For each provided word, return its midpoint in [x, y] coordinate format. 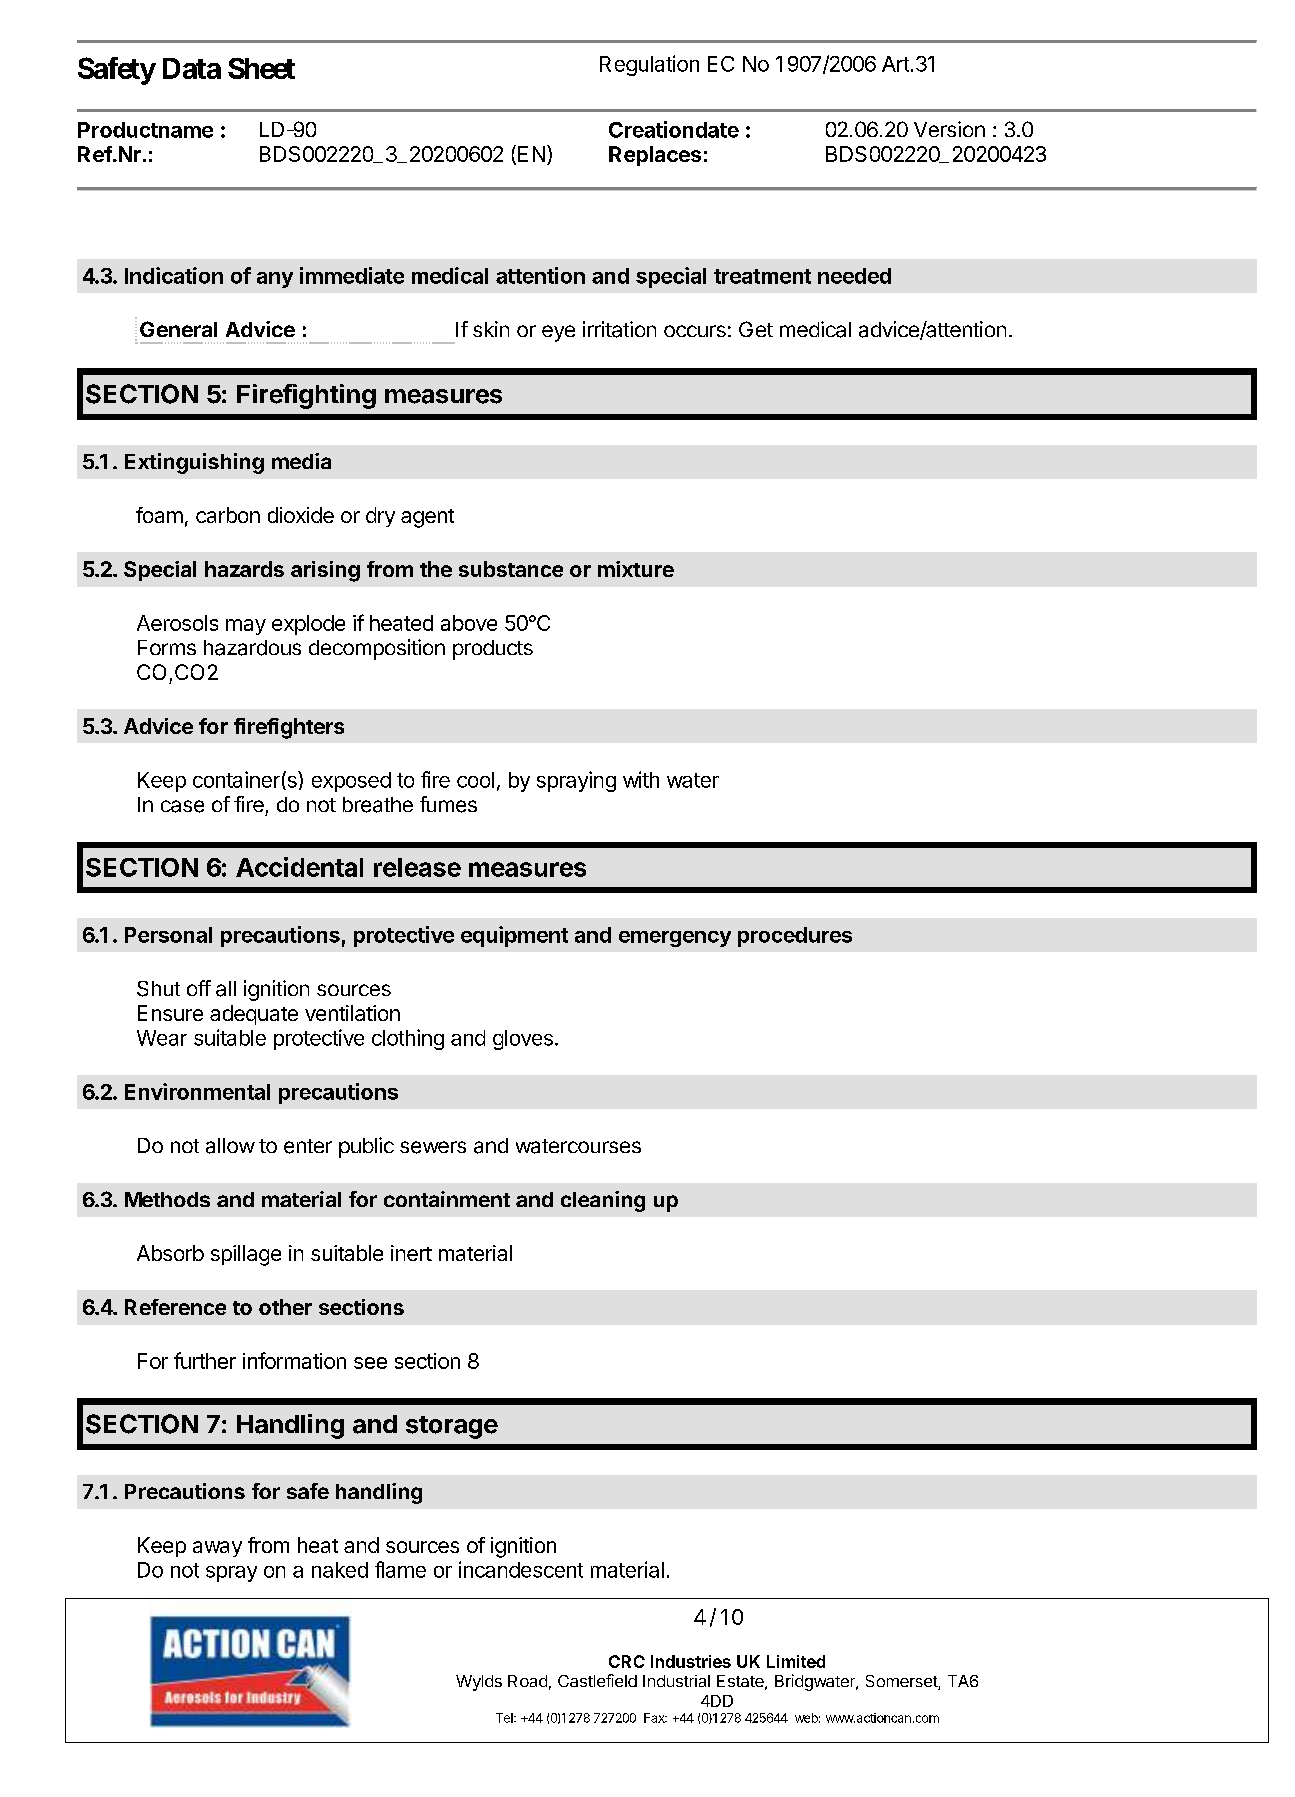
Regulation [649, 65]
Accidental [299, 867]
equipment [514, 936]
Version [949, 129]
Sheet [261, 68]
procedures [795, 937]
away [217, 1549]
